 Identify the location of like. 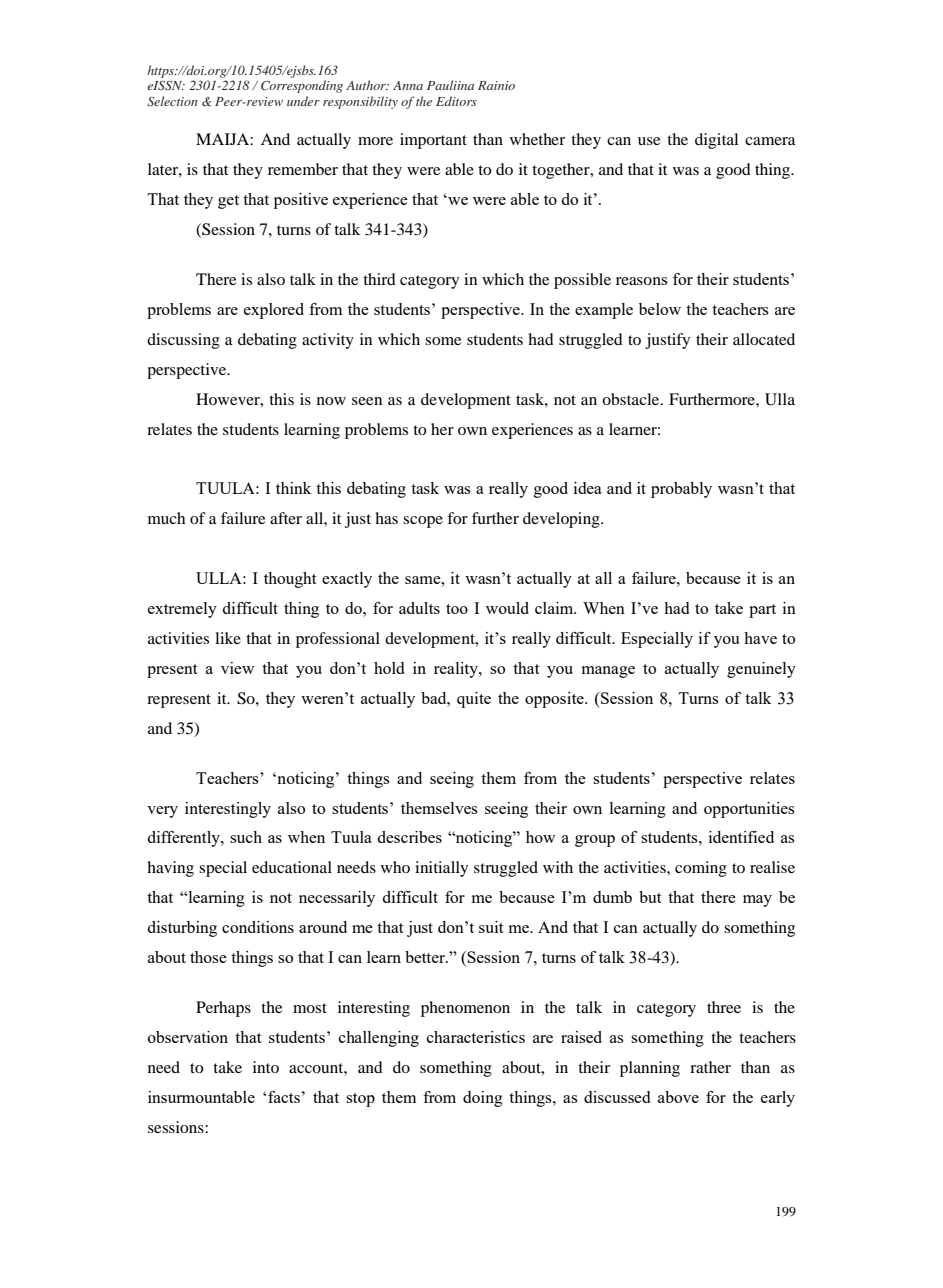
(228, 638).
